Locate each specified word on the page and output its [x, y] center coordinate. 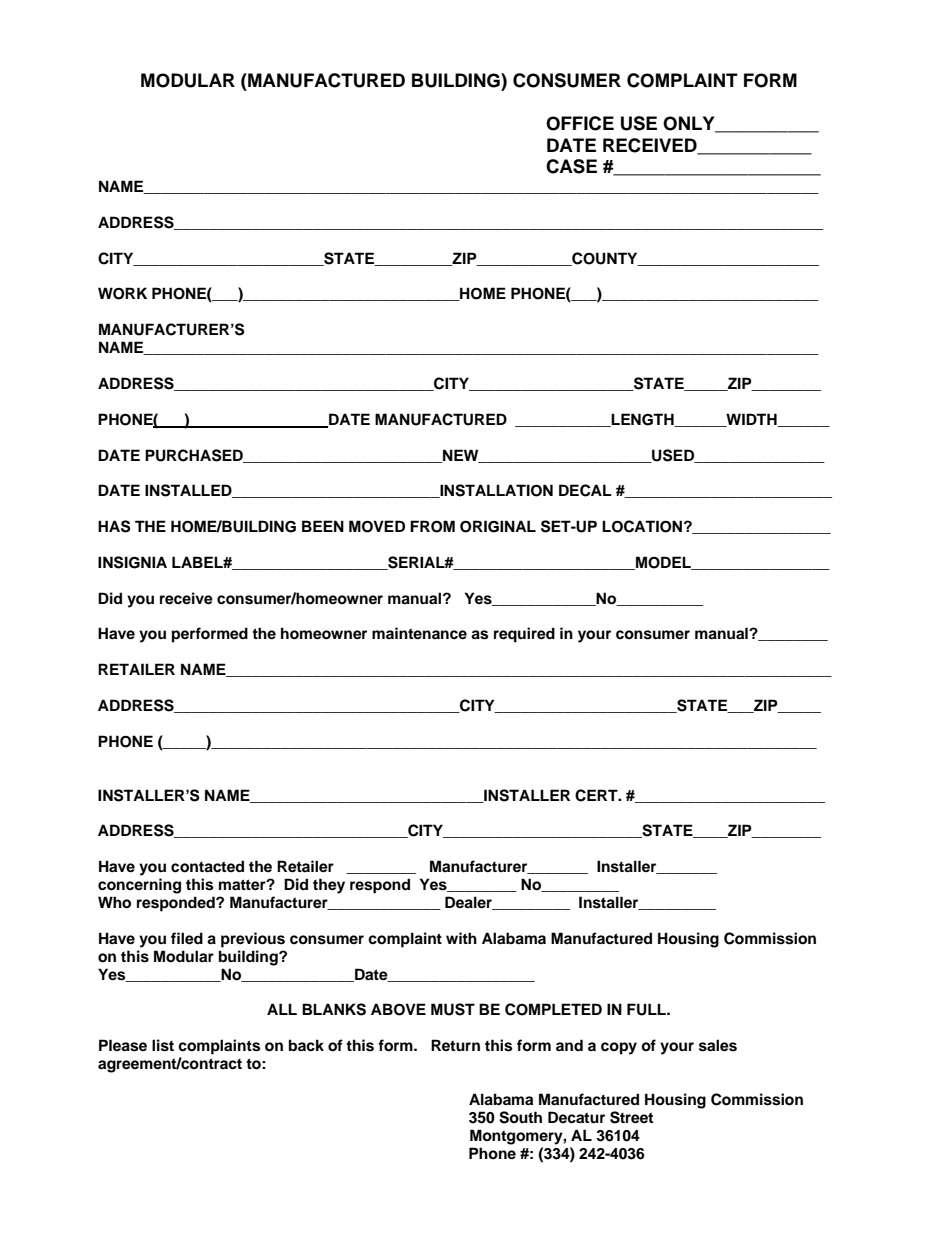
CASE [571, 166]
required [524, 635]
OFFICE [580, 123]
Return [455, 1045]
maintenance [419, 633]
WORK [122, 293]
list [163, 1045]
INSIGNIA [132, 562]
